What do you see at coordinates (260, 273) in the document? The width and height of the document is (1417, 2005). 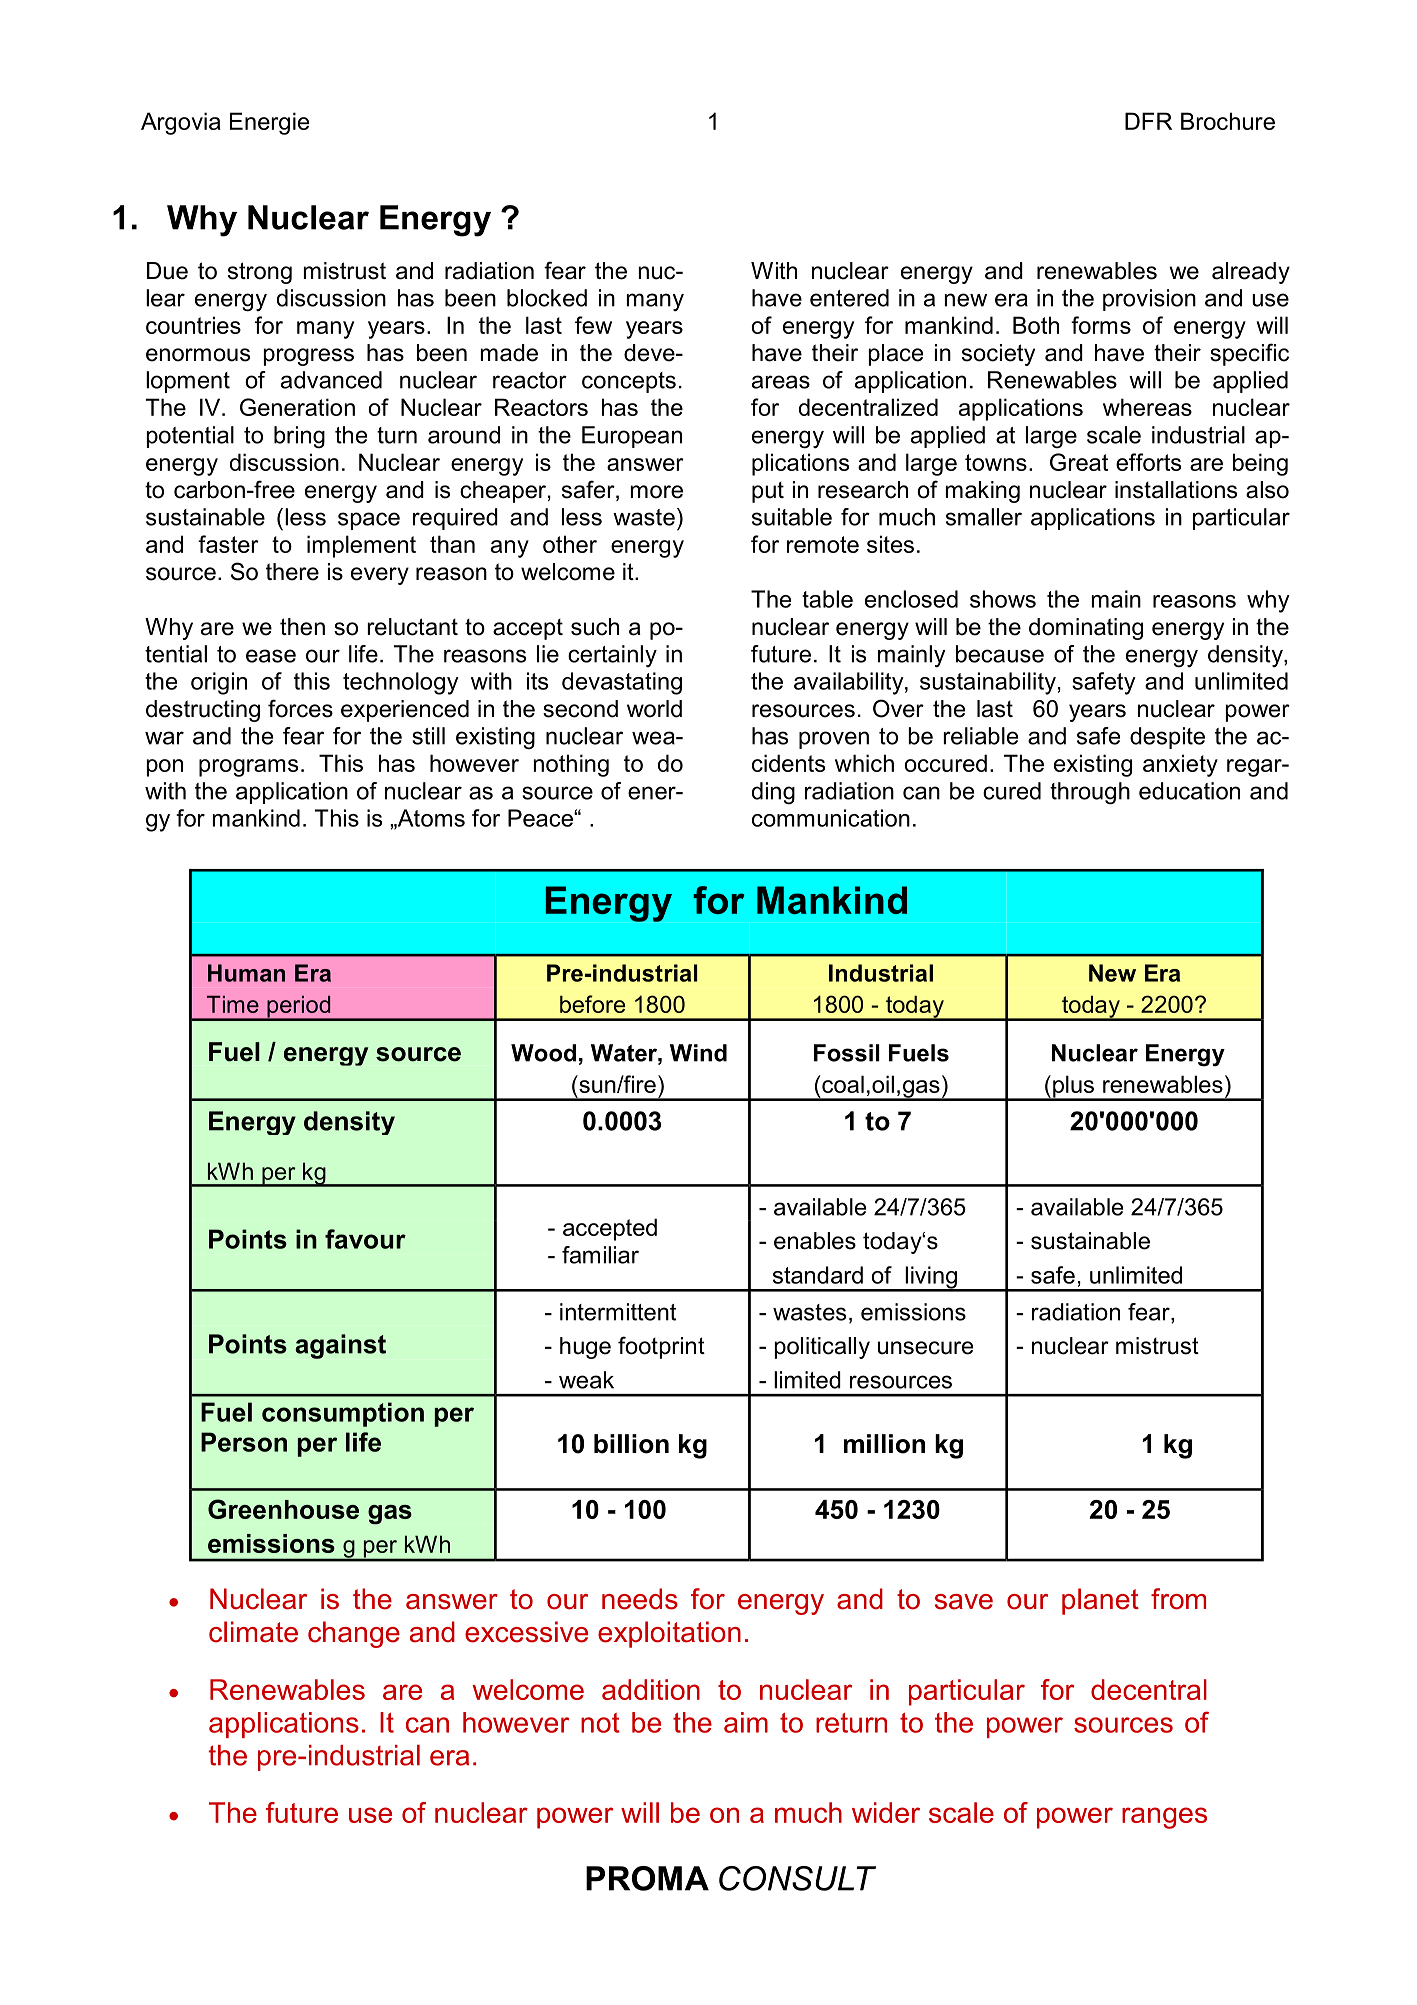 I see `strong` at bounding box center [260, 273].
